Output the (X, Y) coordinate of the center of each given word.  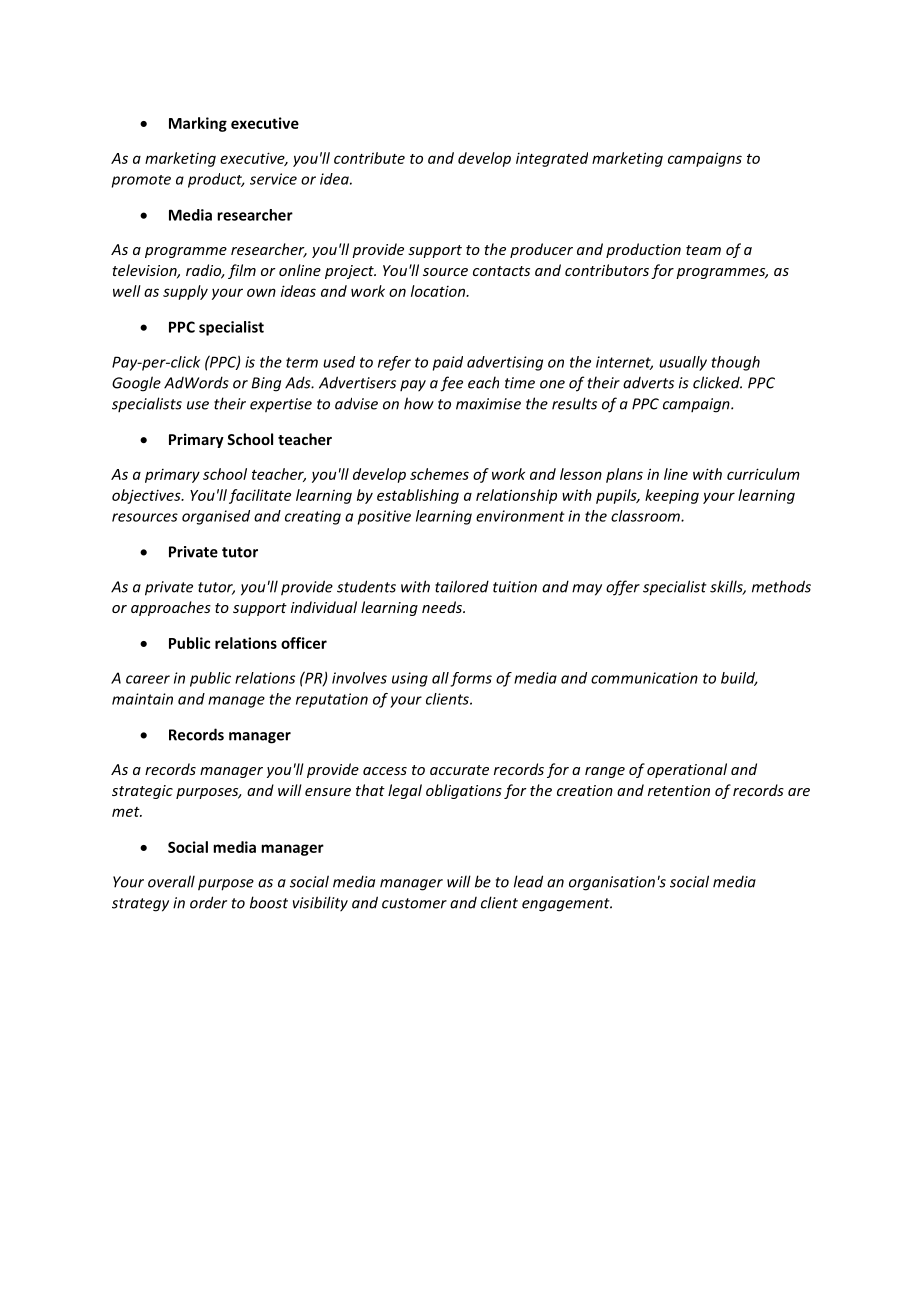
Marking (198, 124)
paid (448, 363)
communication (644, 678)
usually (683, 363)
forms (471, 679)
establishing (418, 496)
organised (216, 517)
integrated (552, 159)
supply (185, 292)
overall (171, 881)
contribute (369, 158)
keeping (672, 496)
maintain (142, 699)
